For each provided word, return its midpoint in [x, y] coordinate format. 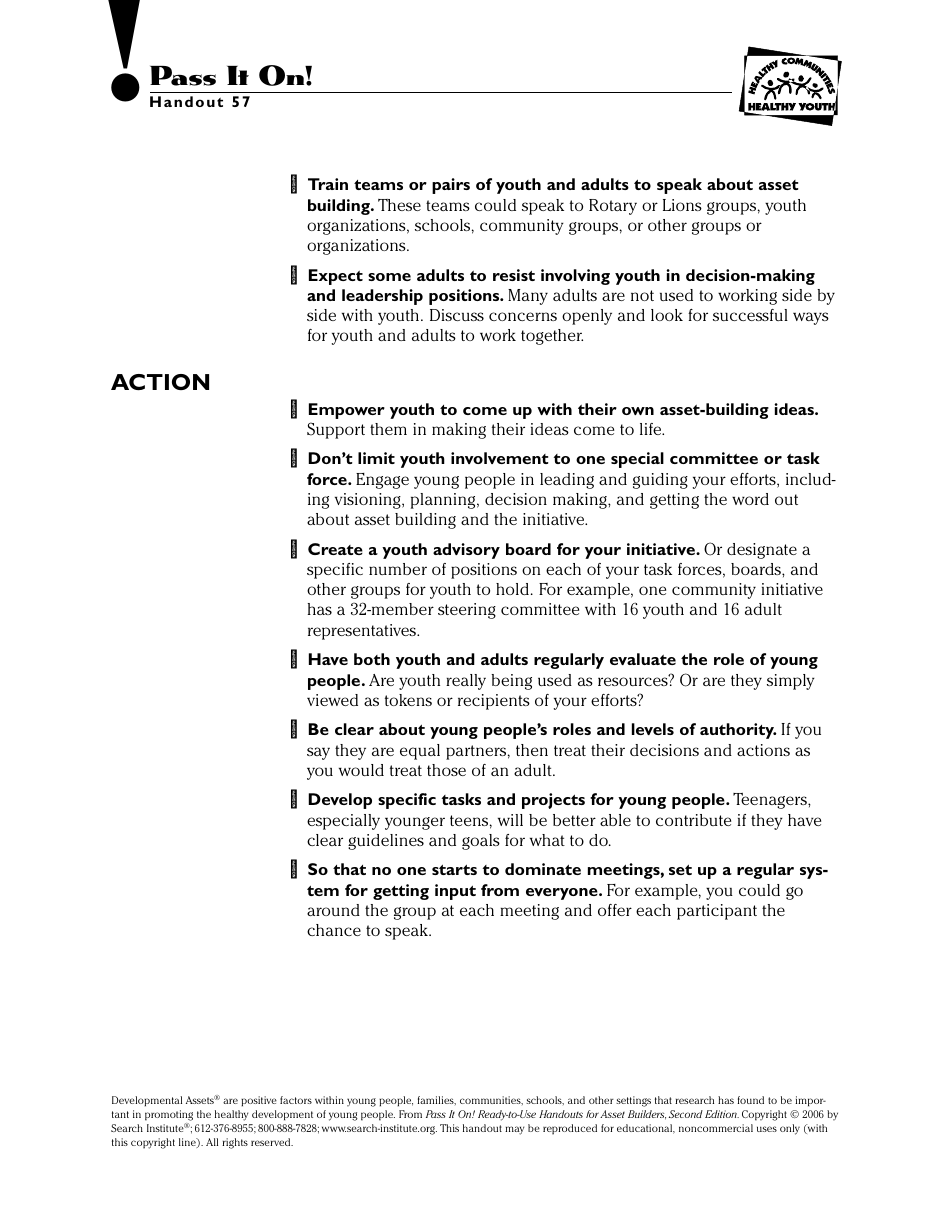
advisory [466, 551]
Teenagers [771, 801]
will [510, 820]
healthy [231, 1115]
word [750, 499]
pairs [451, 186]
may [514, 1130]
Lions [682, 205]
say [318, 753]
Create [335, 549]
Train [328, 184]
